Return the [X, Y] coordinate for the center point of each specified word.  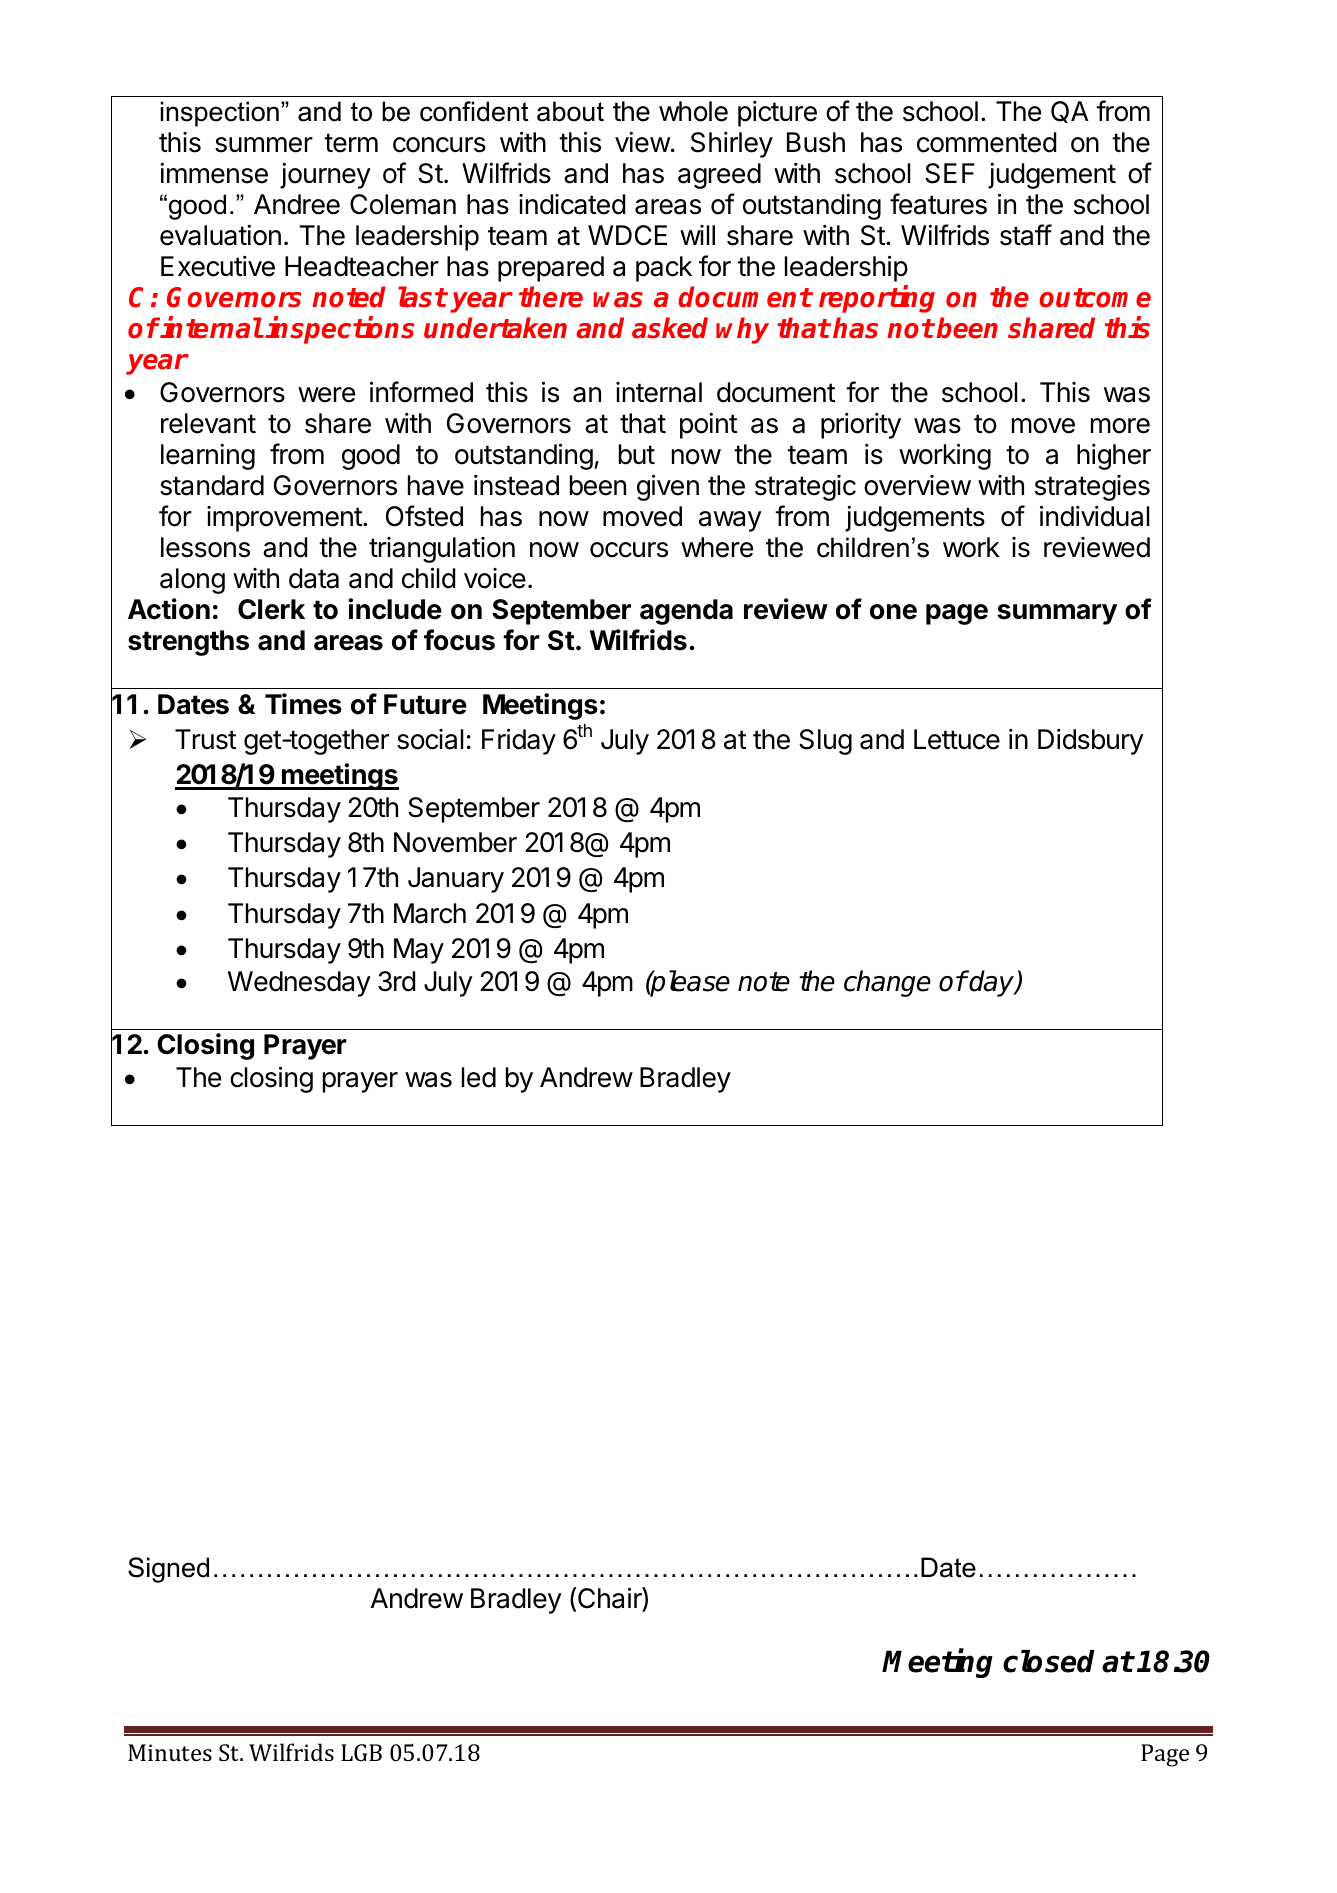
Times [303, 704]
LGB [361, 1752]
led [479, 1077]
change [887, 983]
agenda [686, 612]
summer [264, 145]
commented [986, 142]
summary [1057, 614]
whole [693, 111]
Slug [825, 742]
